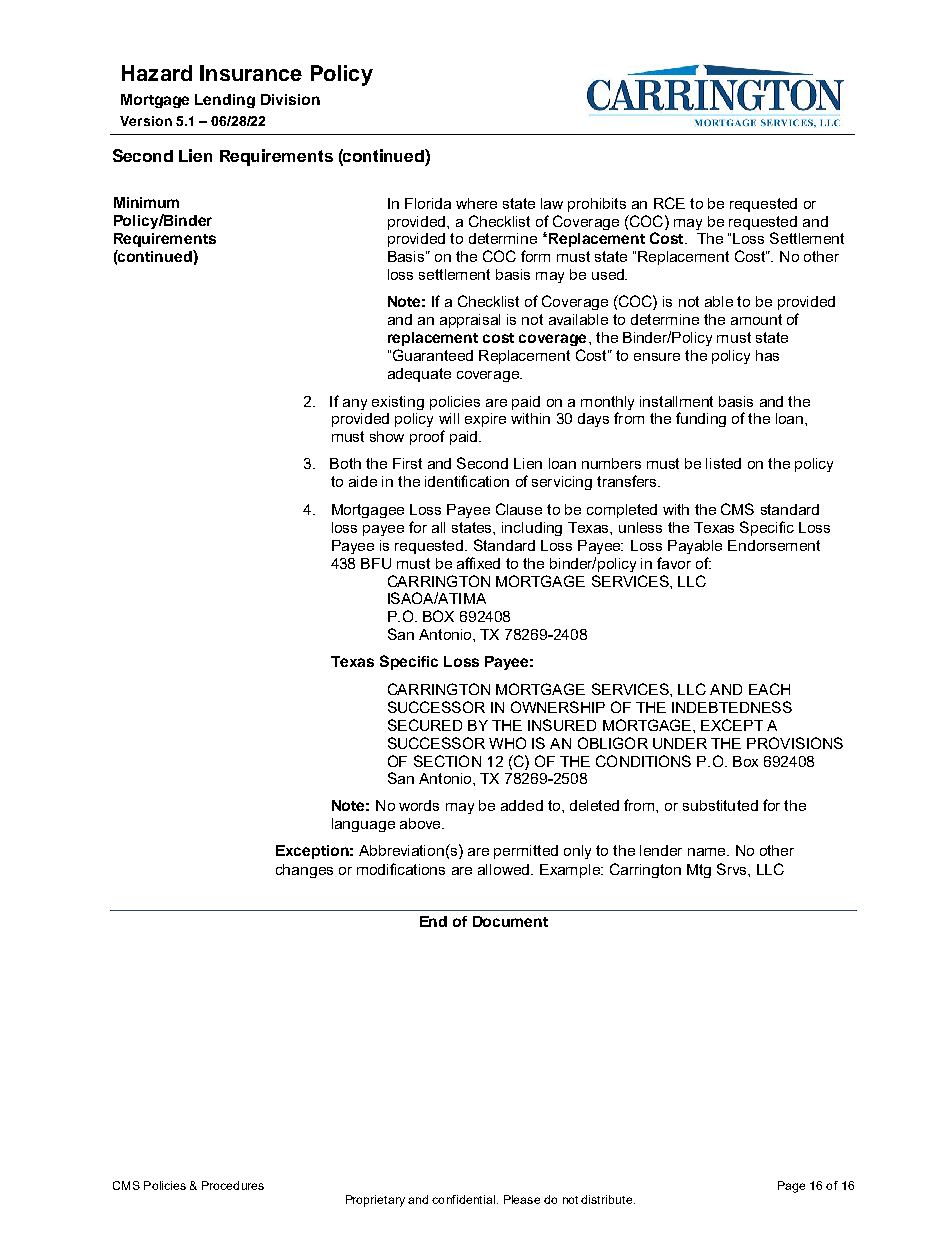 This screenshot has height=1233, width=952. What do you see at coordinates (669, 203) in the screenshot?
I see `RCE` at bounding box center [669, 203].
